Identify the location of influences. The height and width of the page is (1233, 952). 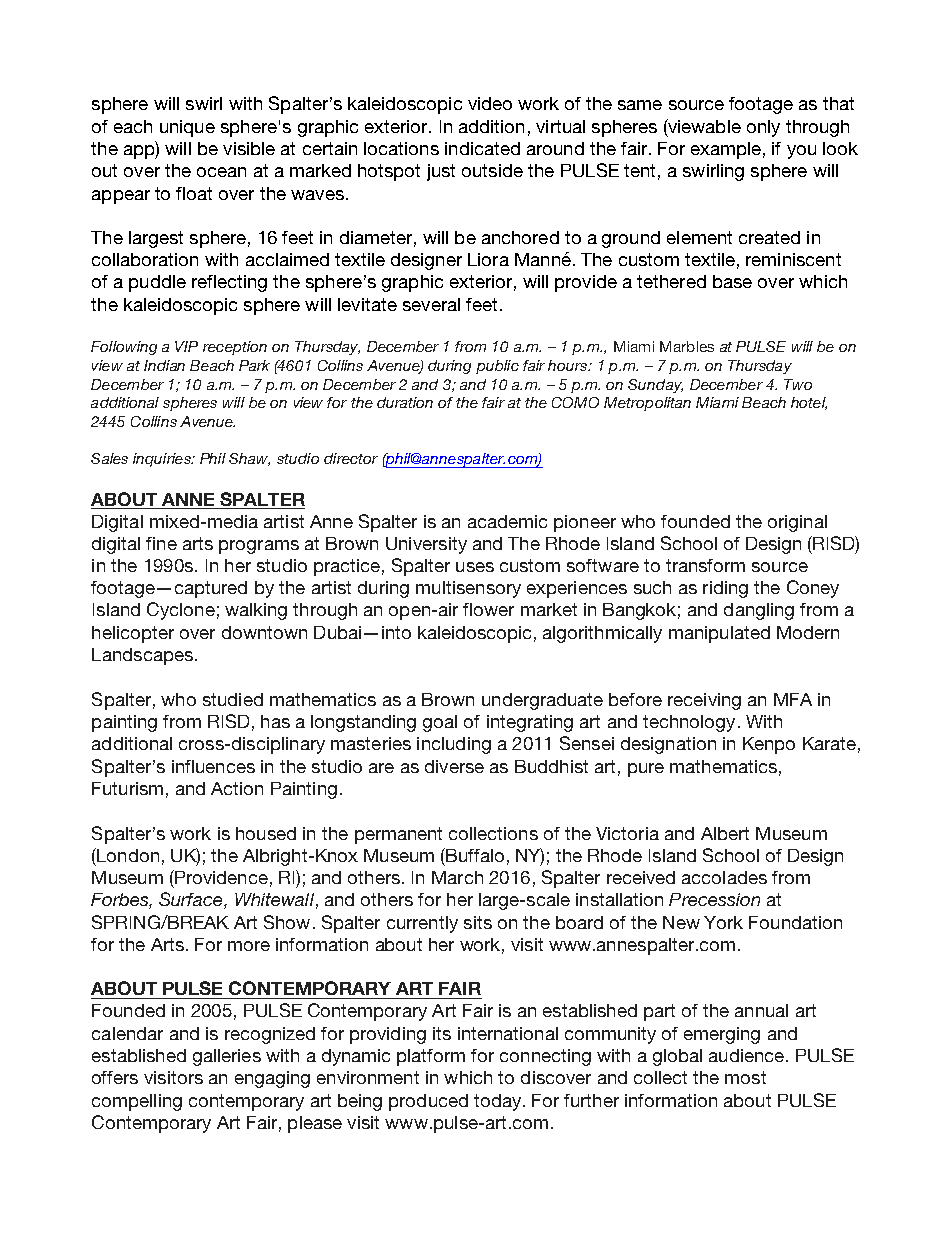
(213, 766).
